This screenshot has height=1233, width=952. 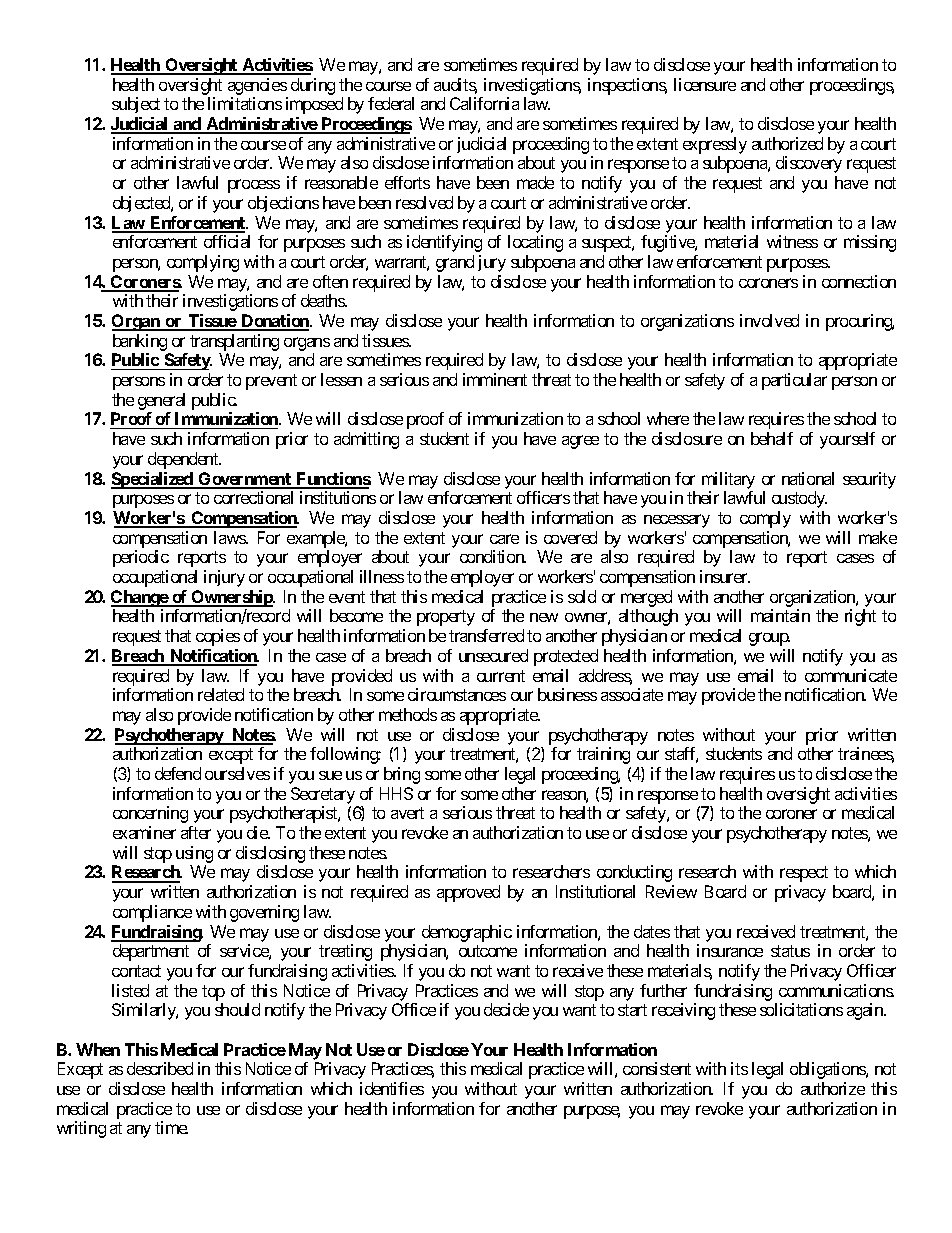 I want to click on discovery, so click(x=809, y=164).
